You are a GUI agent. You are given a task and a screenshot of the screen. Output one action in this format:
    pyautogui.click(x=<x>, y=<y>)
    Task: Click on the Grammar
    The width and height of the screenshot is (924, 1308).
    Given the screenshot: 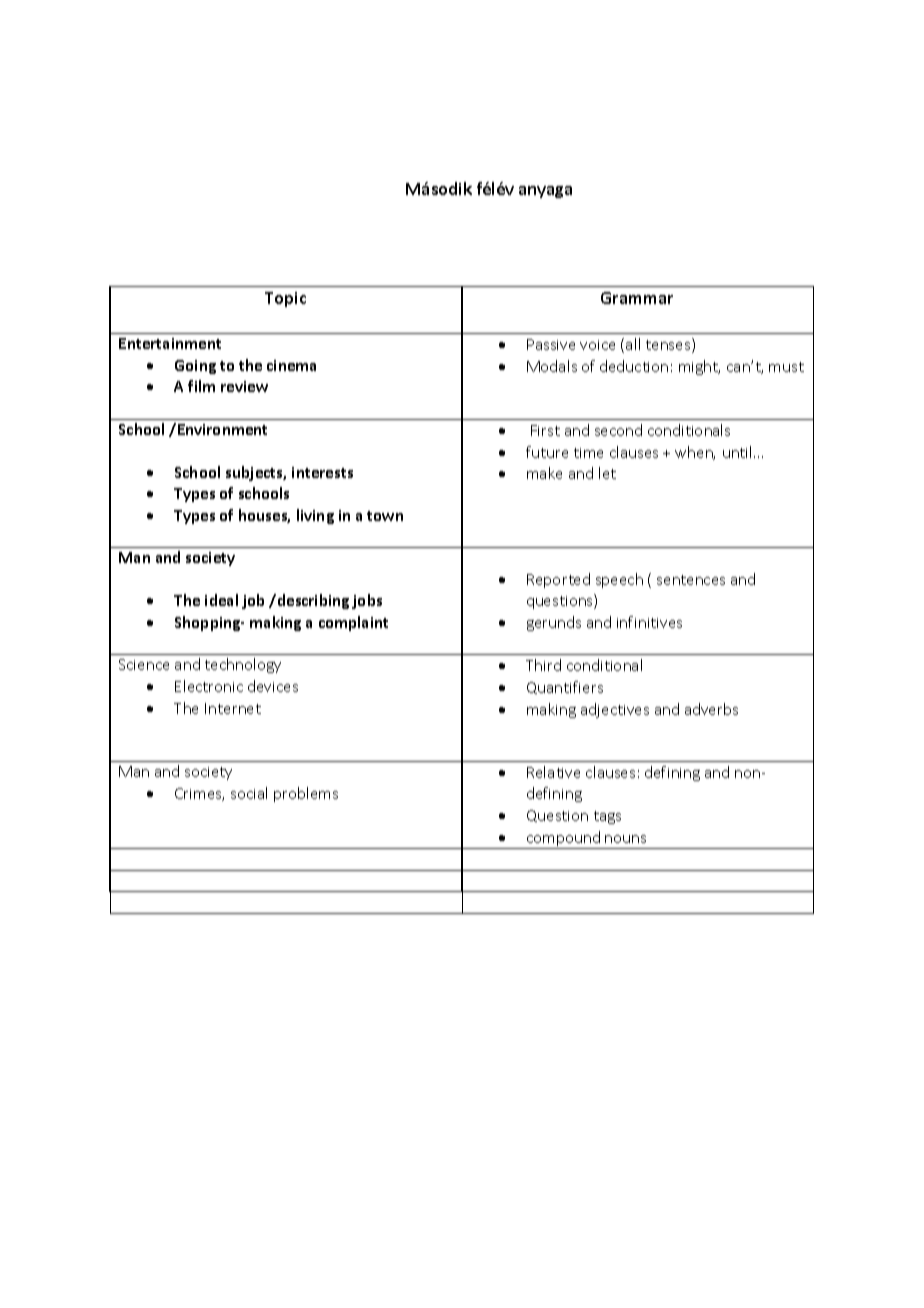 What is the action you would take?
    pyautogui.click(x=637, y=298)
